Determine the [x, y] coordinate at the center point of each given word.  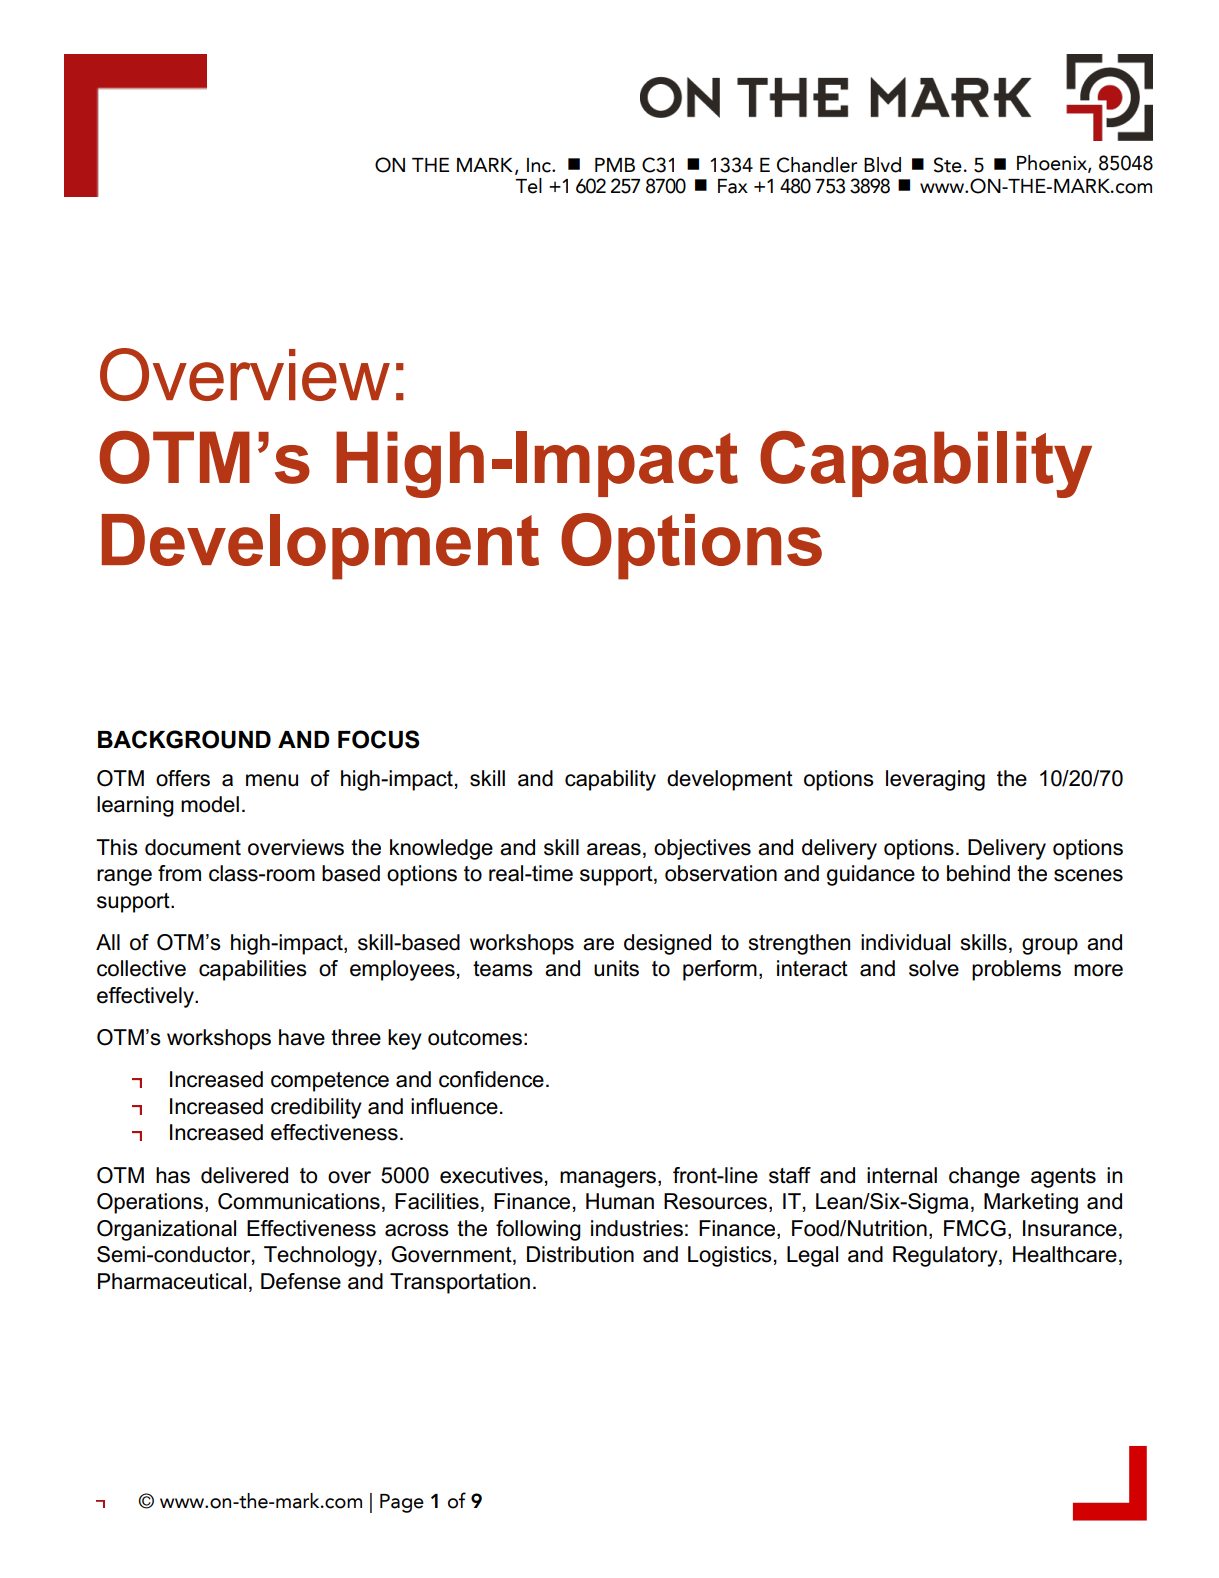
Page [402, 1503]
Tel [528, 186]
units [616, 968]
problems [1016, 970]
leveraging [935, 780]
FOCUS [379, 739]
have [302, 1037]
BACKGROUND [184, 739]
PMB [615, 165]
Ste [948, 165]
